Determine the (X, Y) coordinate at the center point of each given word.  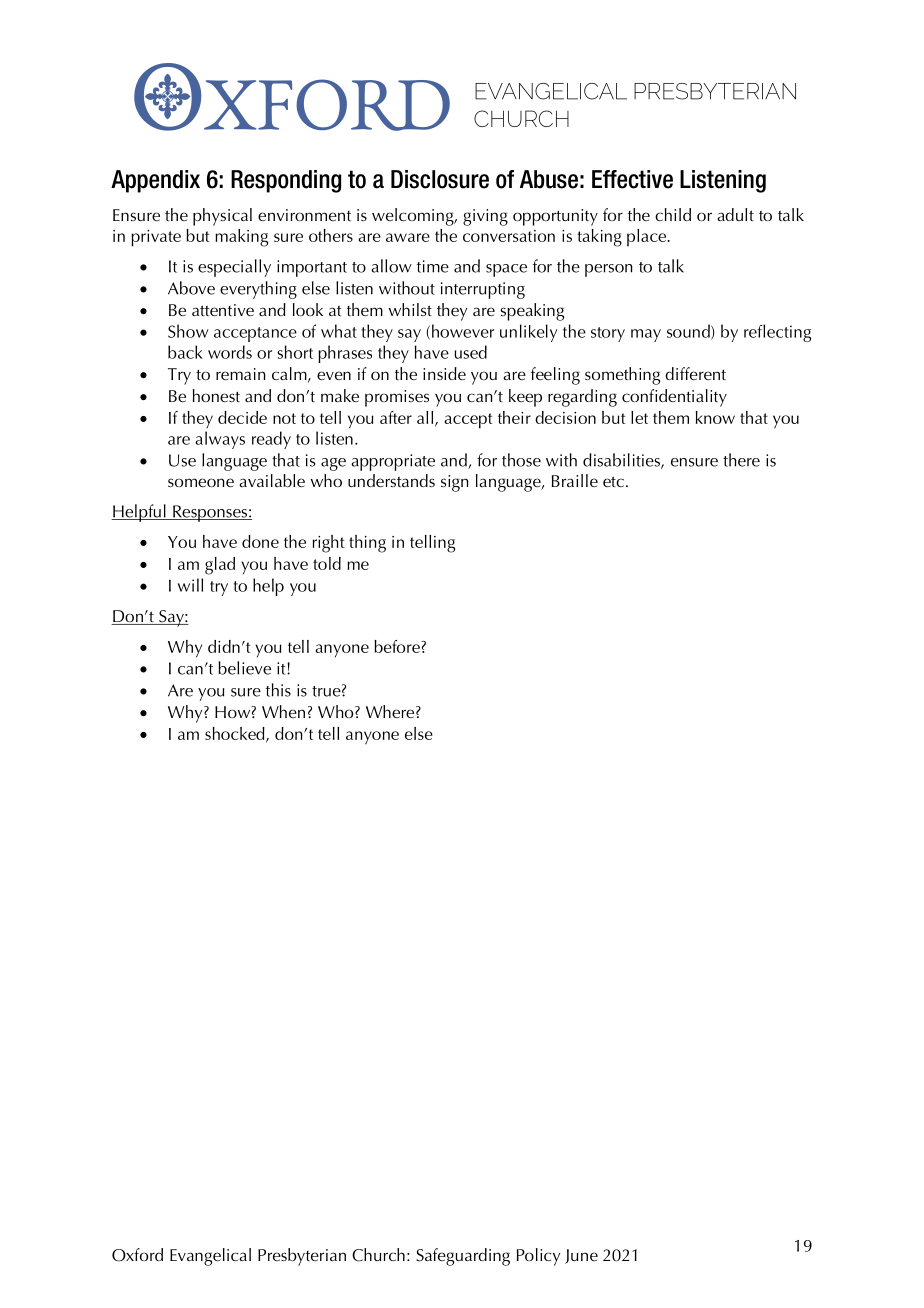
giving (485, 217)
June (581, 1256)
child (673, 214)
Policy (538, 1257)
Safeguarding (463, 1257)
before (398, 646)
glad (220, 566)
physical (222, 217)
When (283, 711)
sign (455, 483)
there (741, 460)
